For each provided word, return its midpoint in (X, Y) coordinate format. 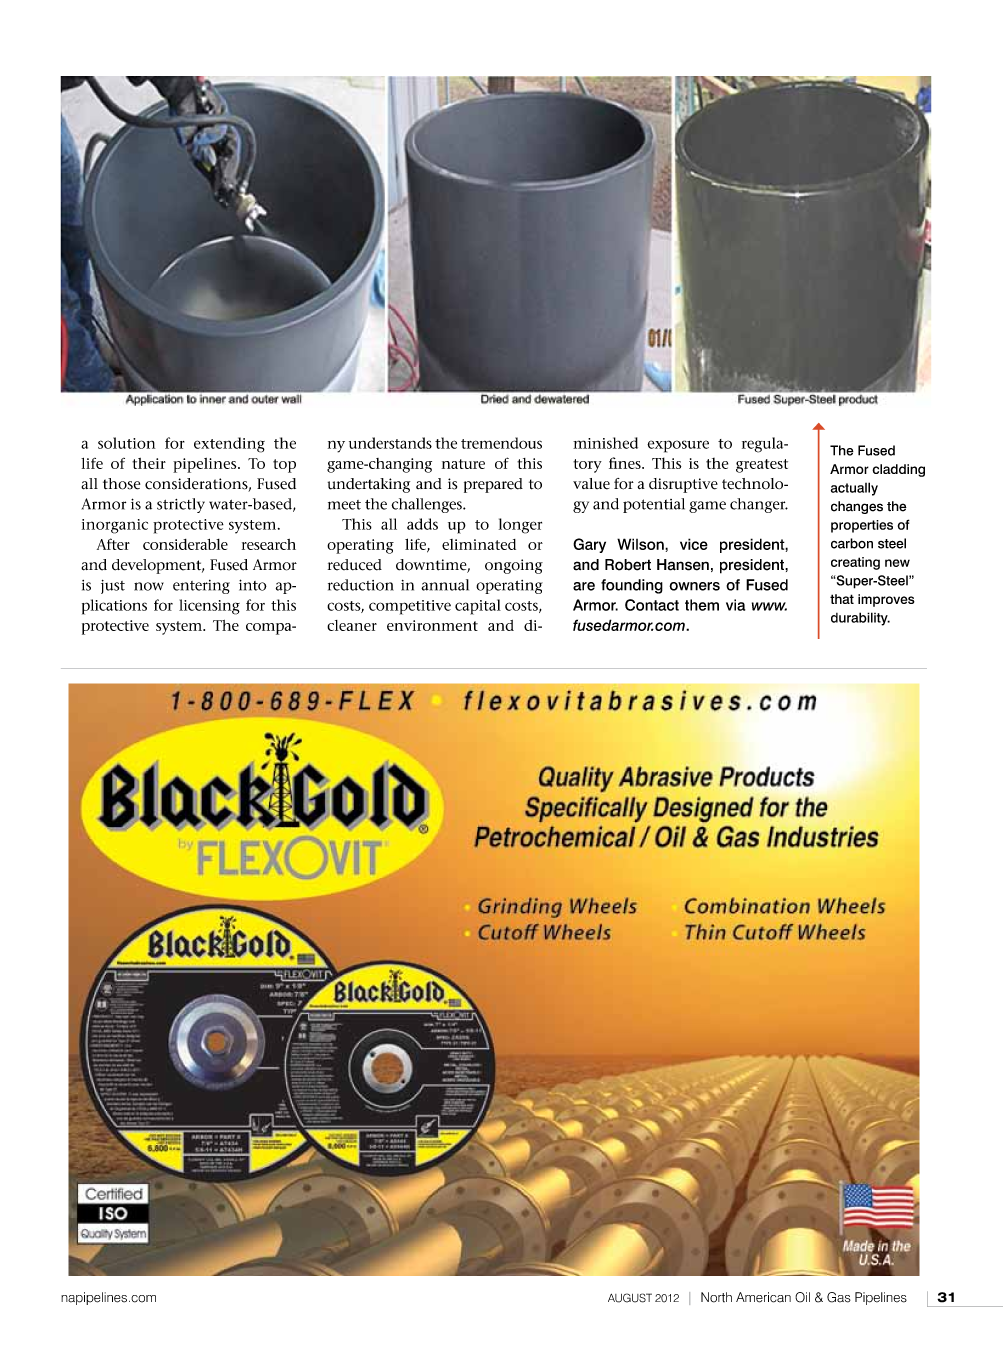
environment (432, 625)
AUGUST (630, 1298)
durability (860, 619)
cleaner (352, 625)
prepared (493, 485)
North (716, 1297)
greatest (762, 466)
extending (229, 445)
